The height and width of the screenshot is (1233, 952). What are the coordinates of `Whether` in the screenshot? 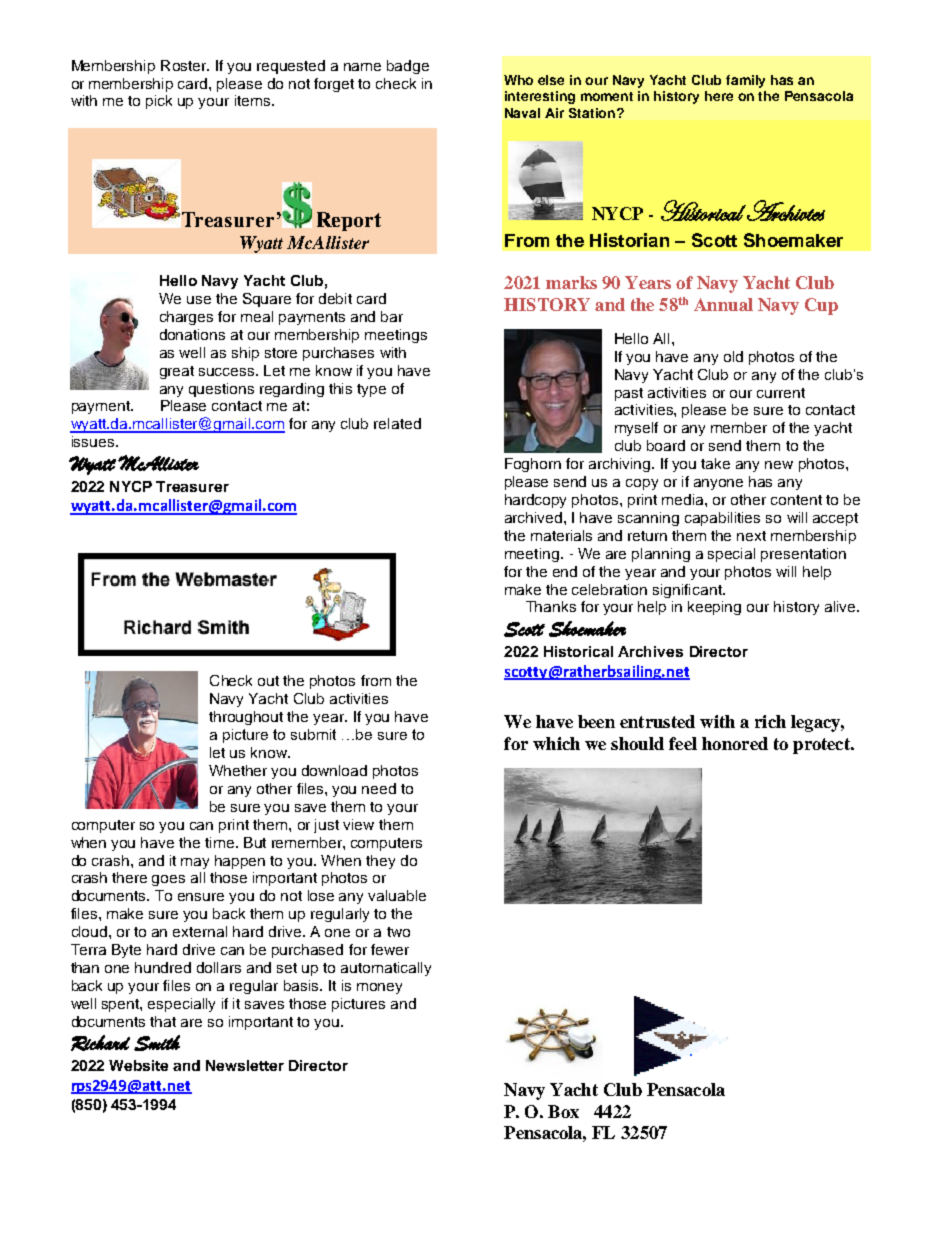 It's located at (238, 770).
